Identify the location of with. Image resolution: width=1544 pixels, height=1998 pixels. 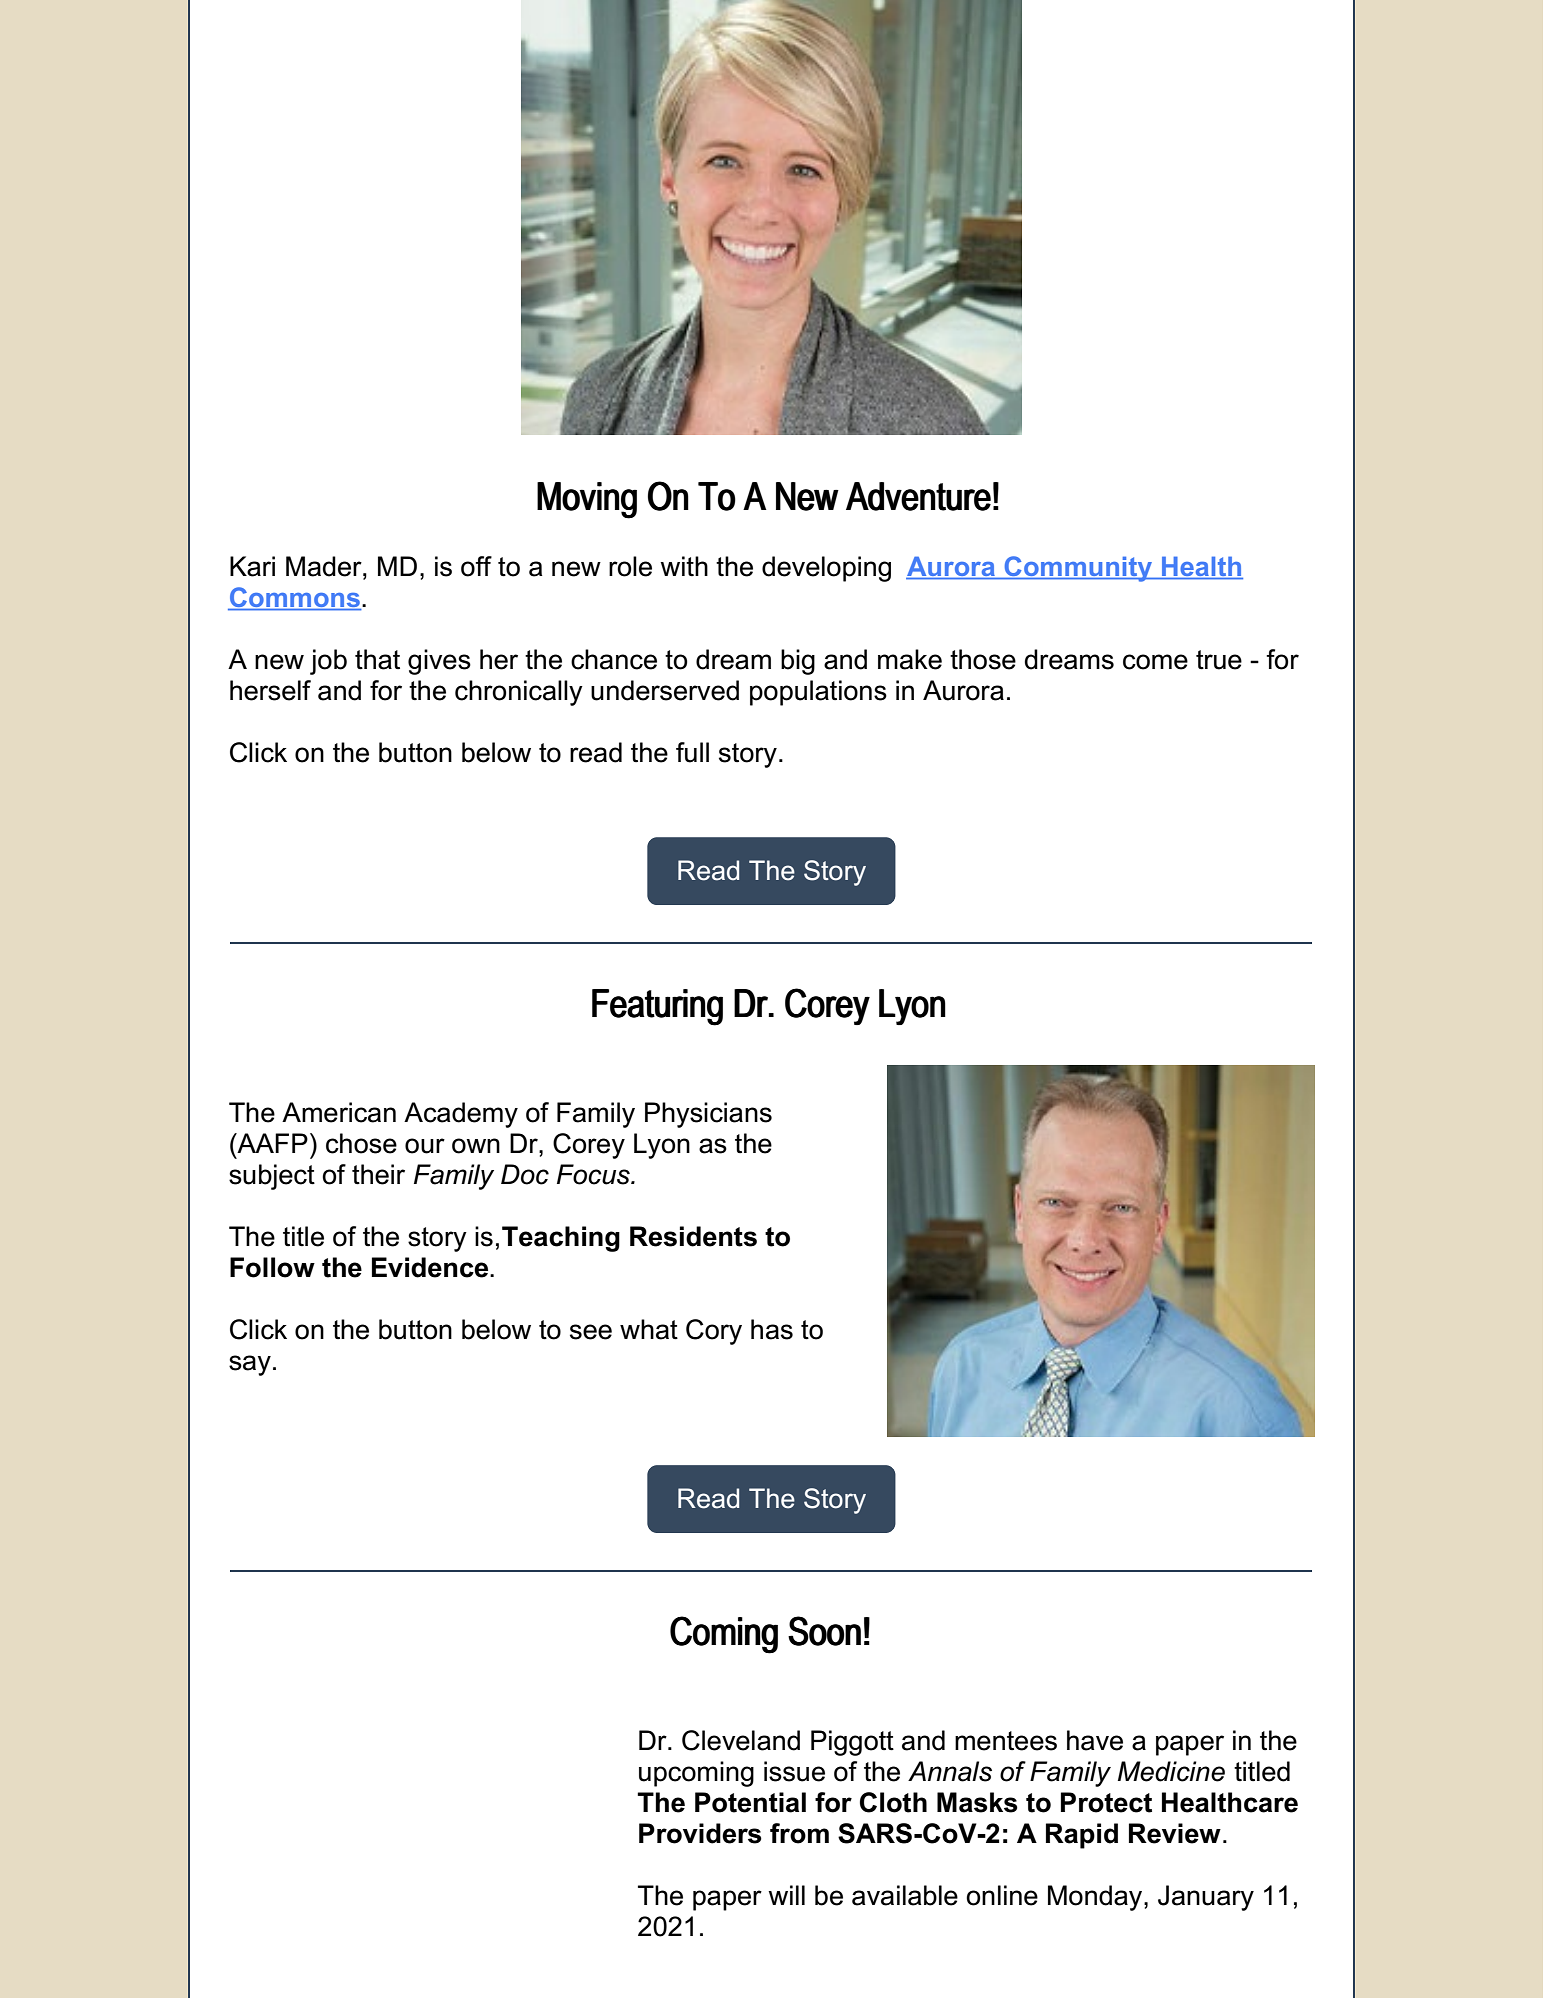
(684, 566).
